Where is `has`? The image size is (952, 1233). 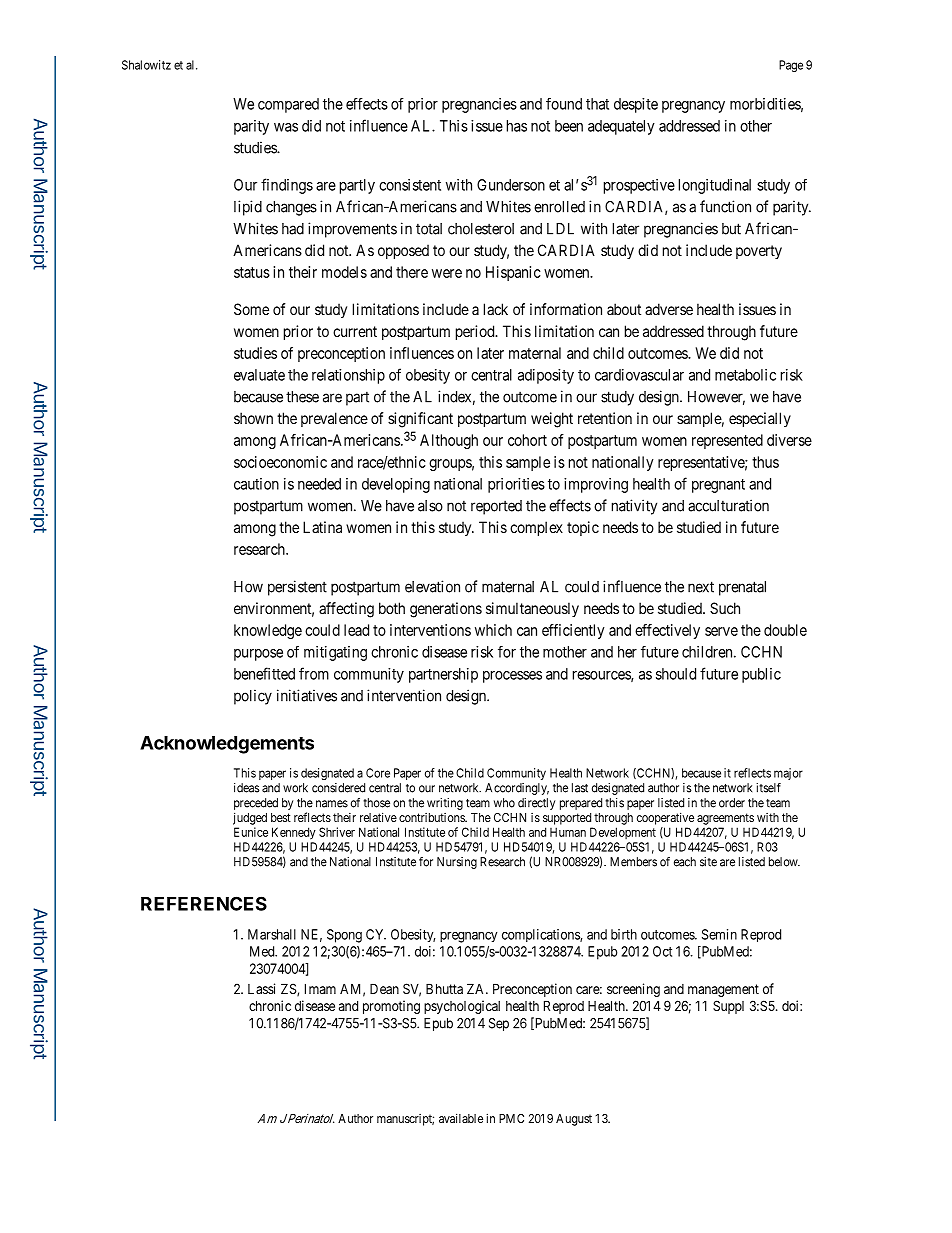
has is located at coordinates (517, 126).
